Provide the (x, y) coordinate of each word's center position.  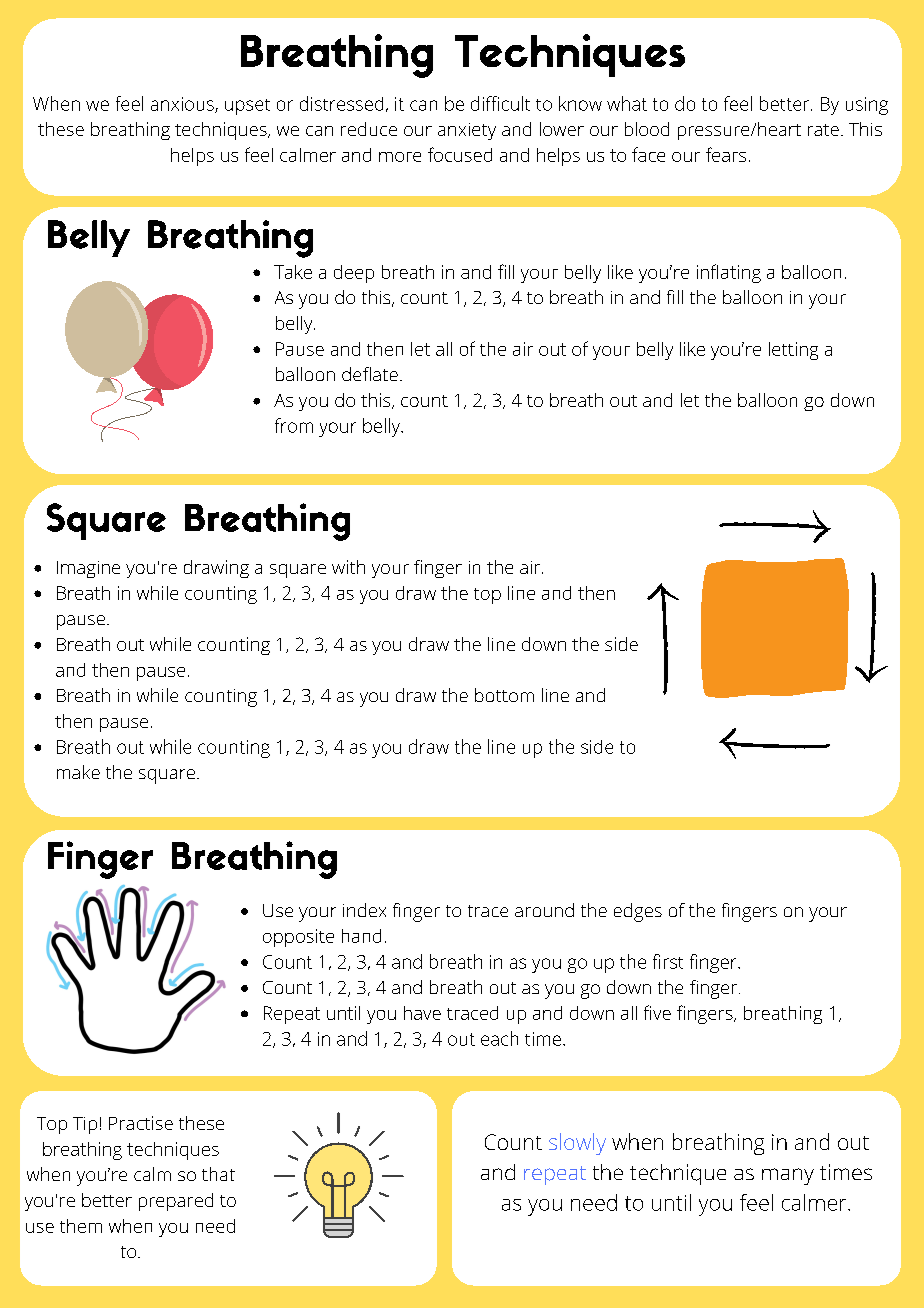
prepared (176, 1202)
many (788, 1176)
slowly (577, 1144)
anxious (183, 105)
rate (823, 130)
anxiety (467, 131)
